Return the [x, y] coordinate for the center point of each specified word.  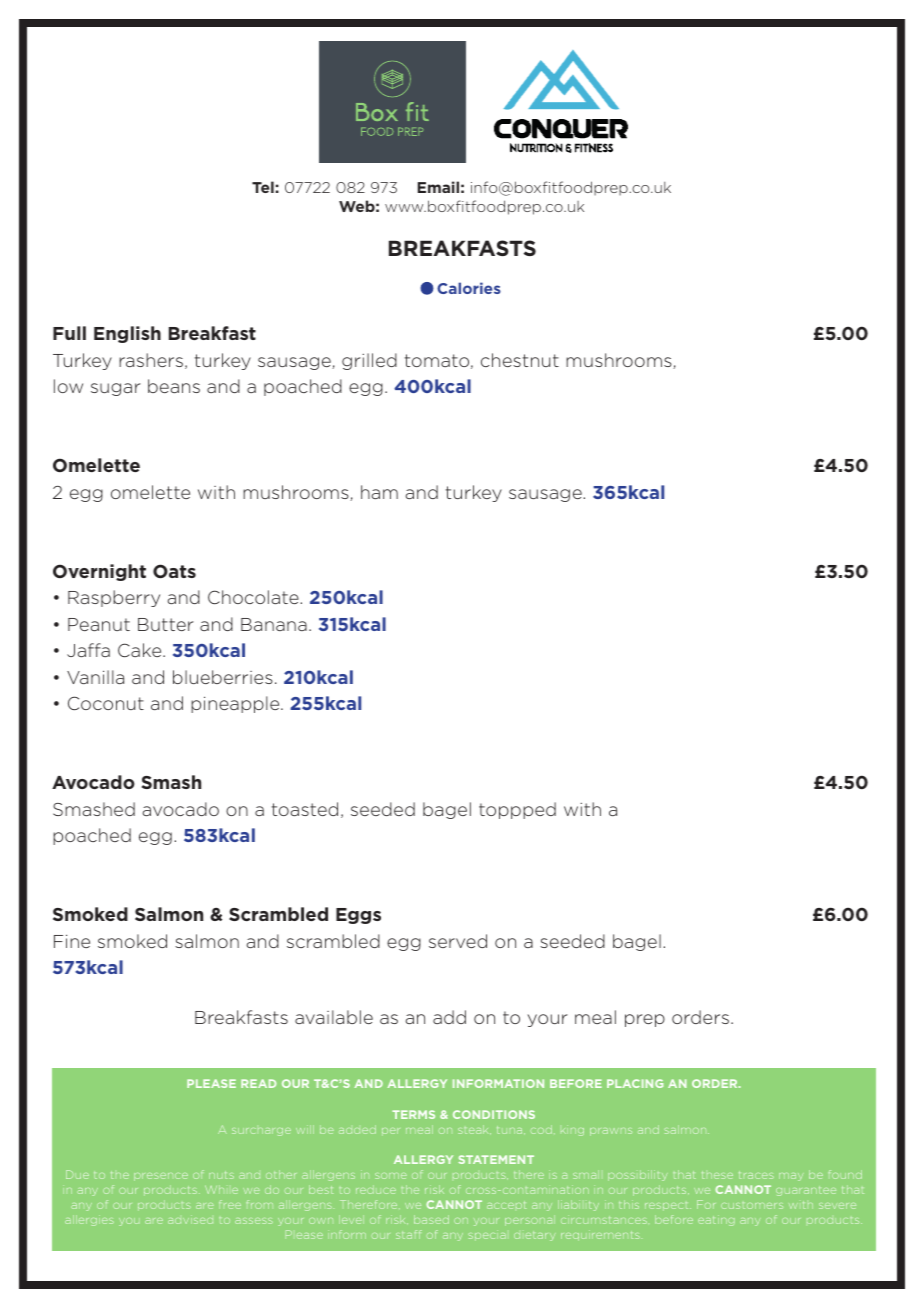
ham [379, 492]
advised [190, 1219]
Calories [469, 288]
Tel [263, 187]
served [458, 941]
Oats [174, 571]
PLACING [635, 1083]
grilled [369, 361]
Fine [72, 941]
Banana [274, 624]
